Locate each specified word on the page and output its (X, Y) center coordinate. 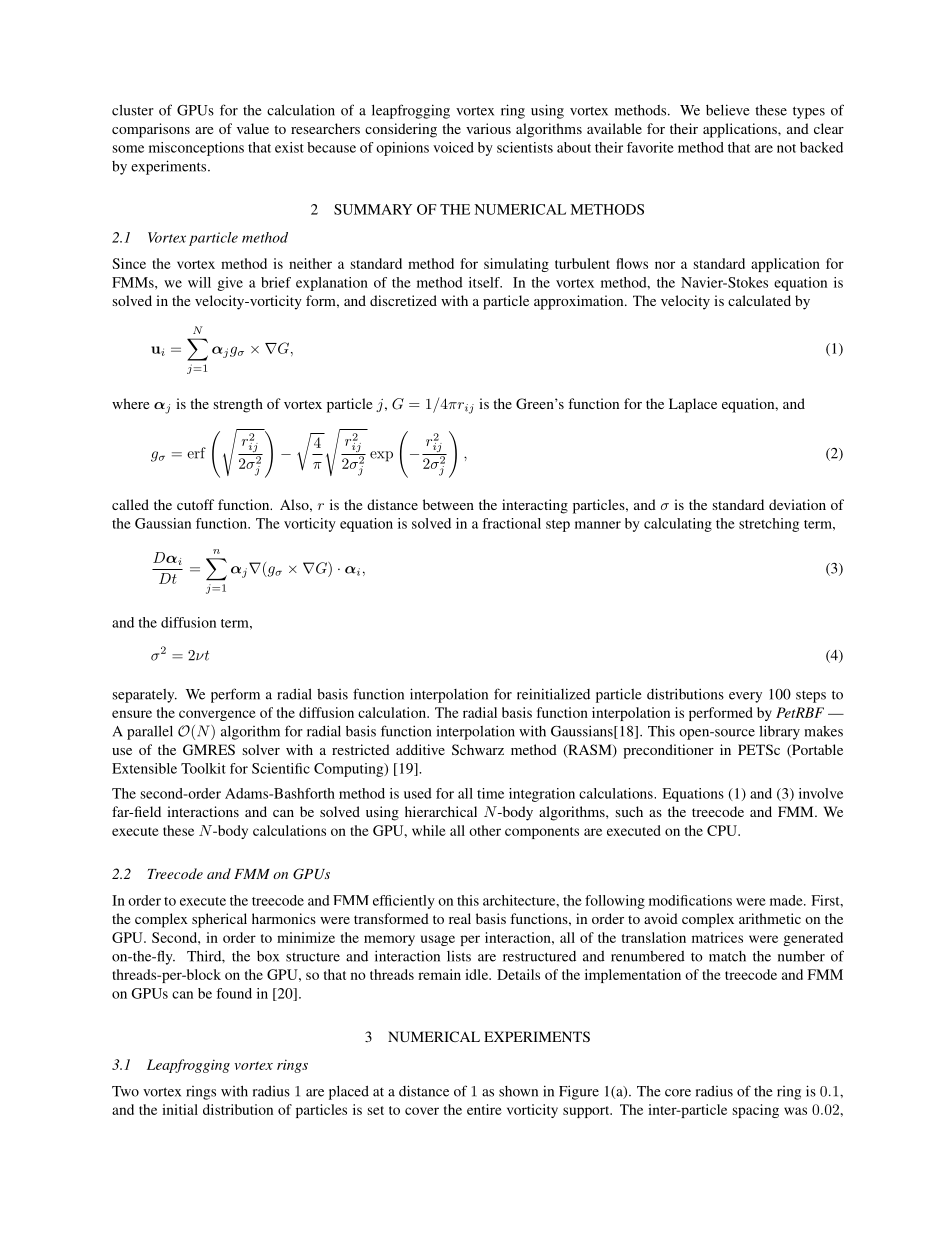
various (488, 128)
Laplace (693, 405)
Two (125, 1091)
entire (484, 1109)
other (485, 830)
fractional (511, 523)
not (786, 148)
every (745, 697)
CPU (723, 830)
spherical (219, 920)
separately (145, 696)
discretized (403, 300)
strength (238, 405)
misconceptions (196, 149)
